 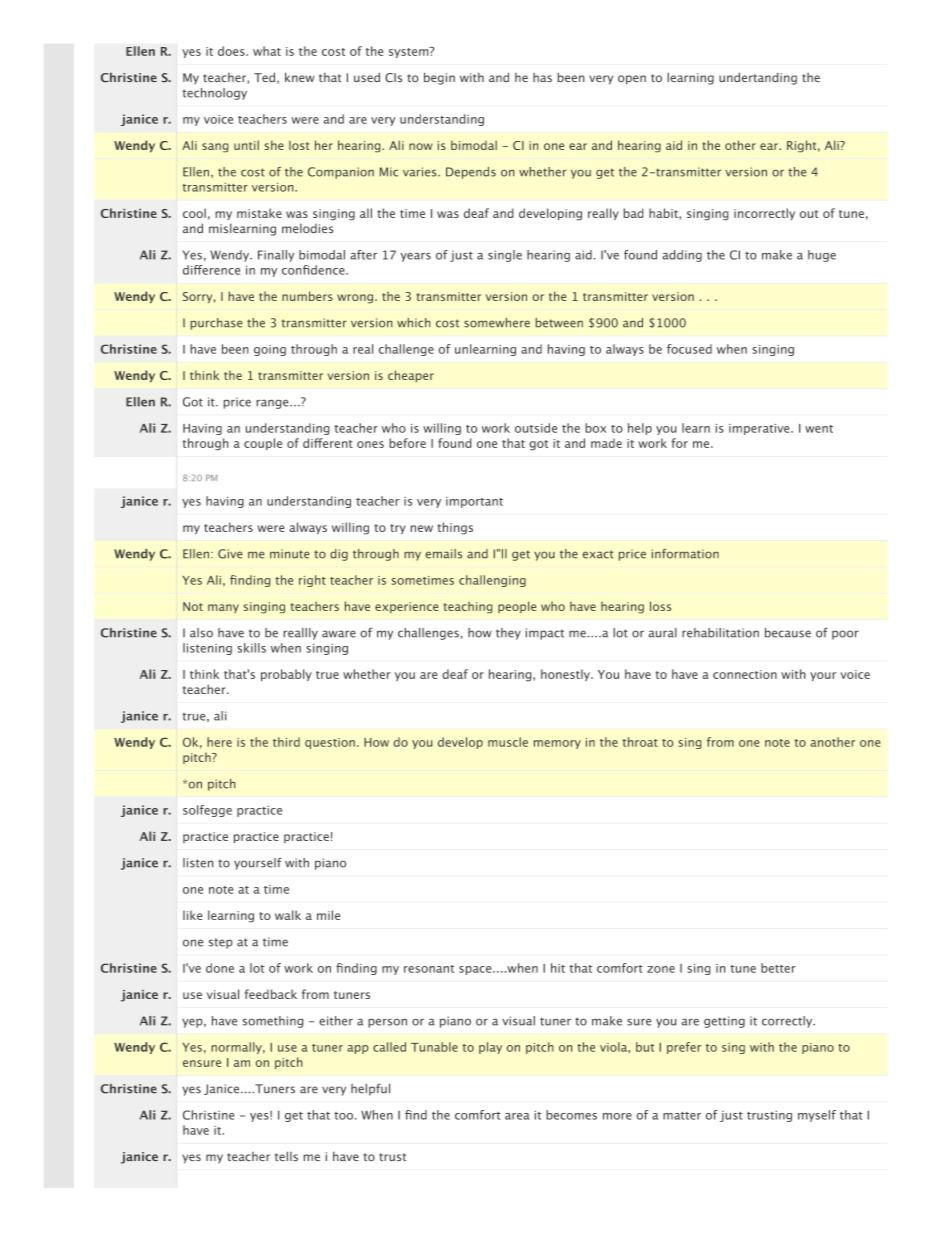 I want to click on open, so click(x=632, y=80).
